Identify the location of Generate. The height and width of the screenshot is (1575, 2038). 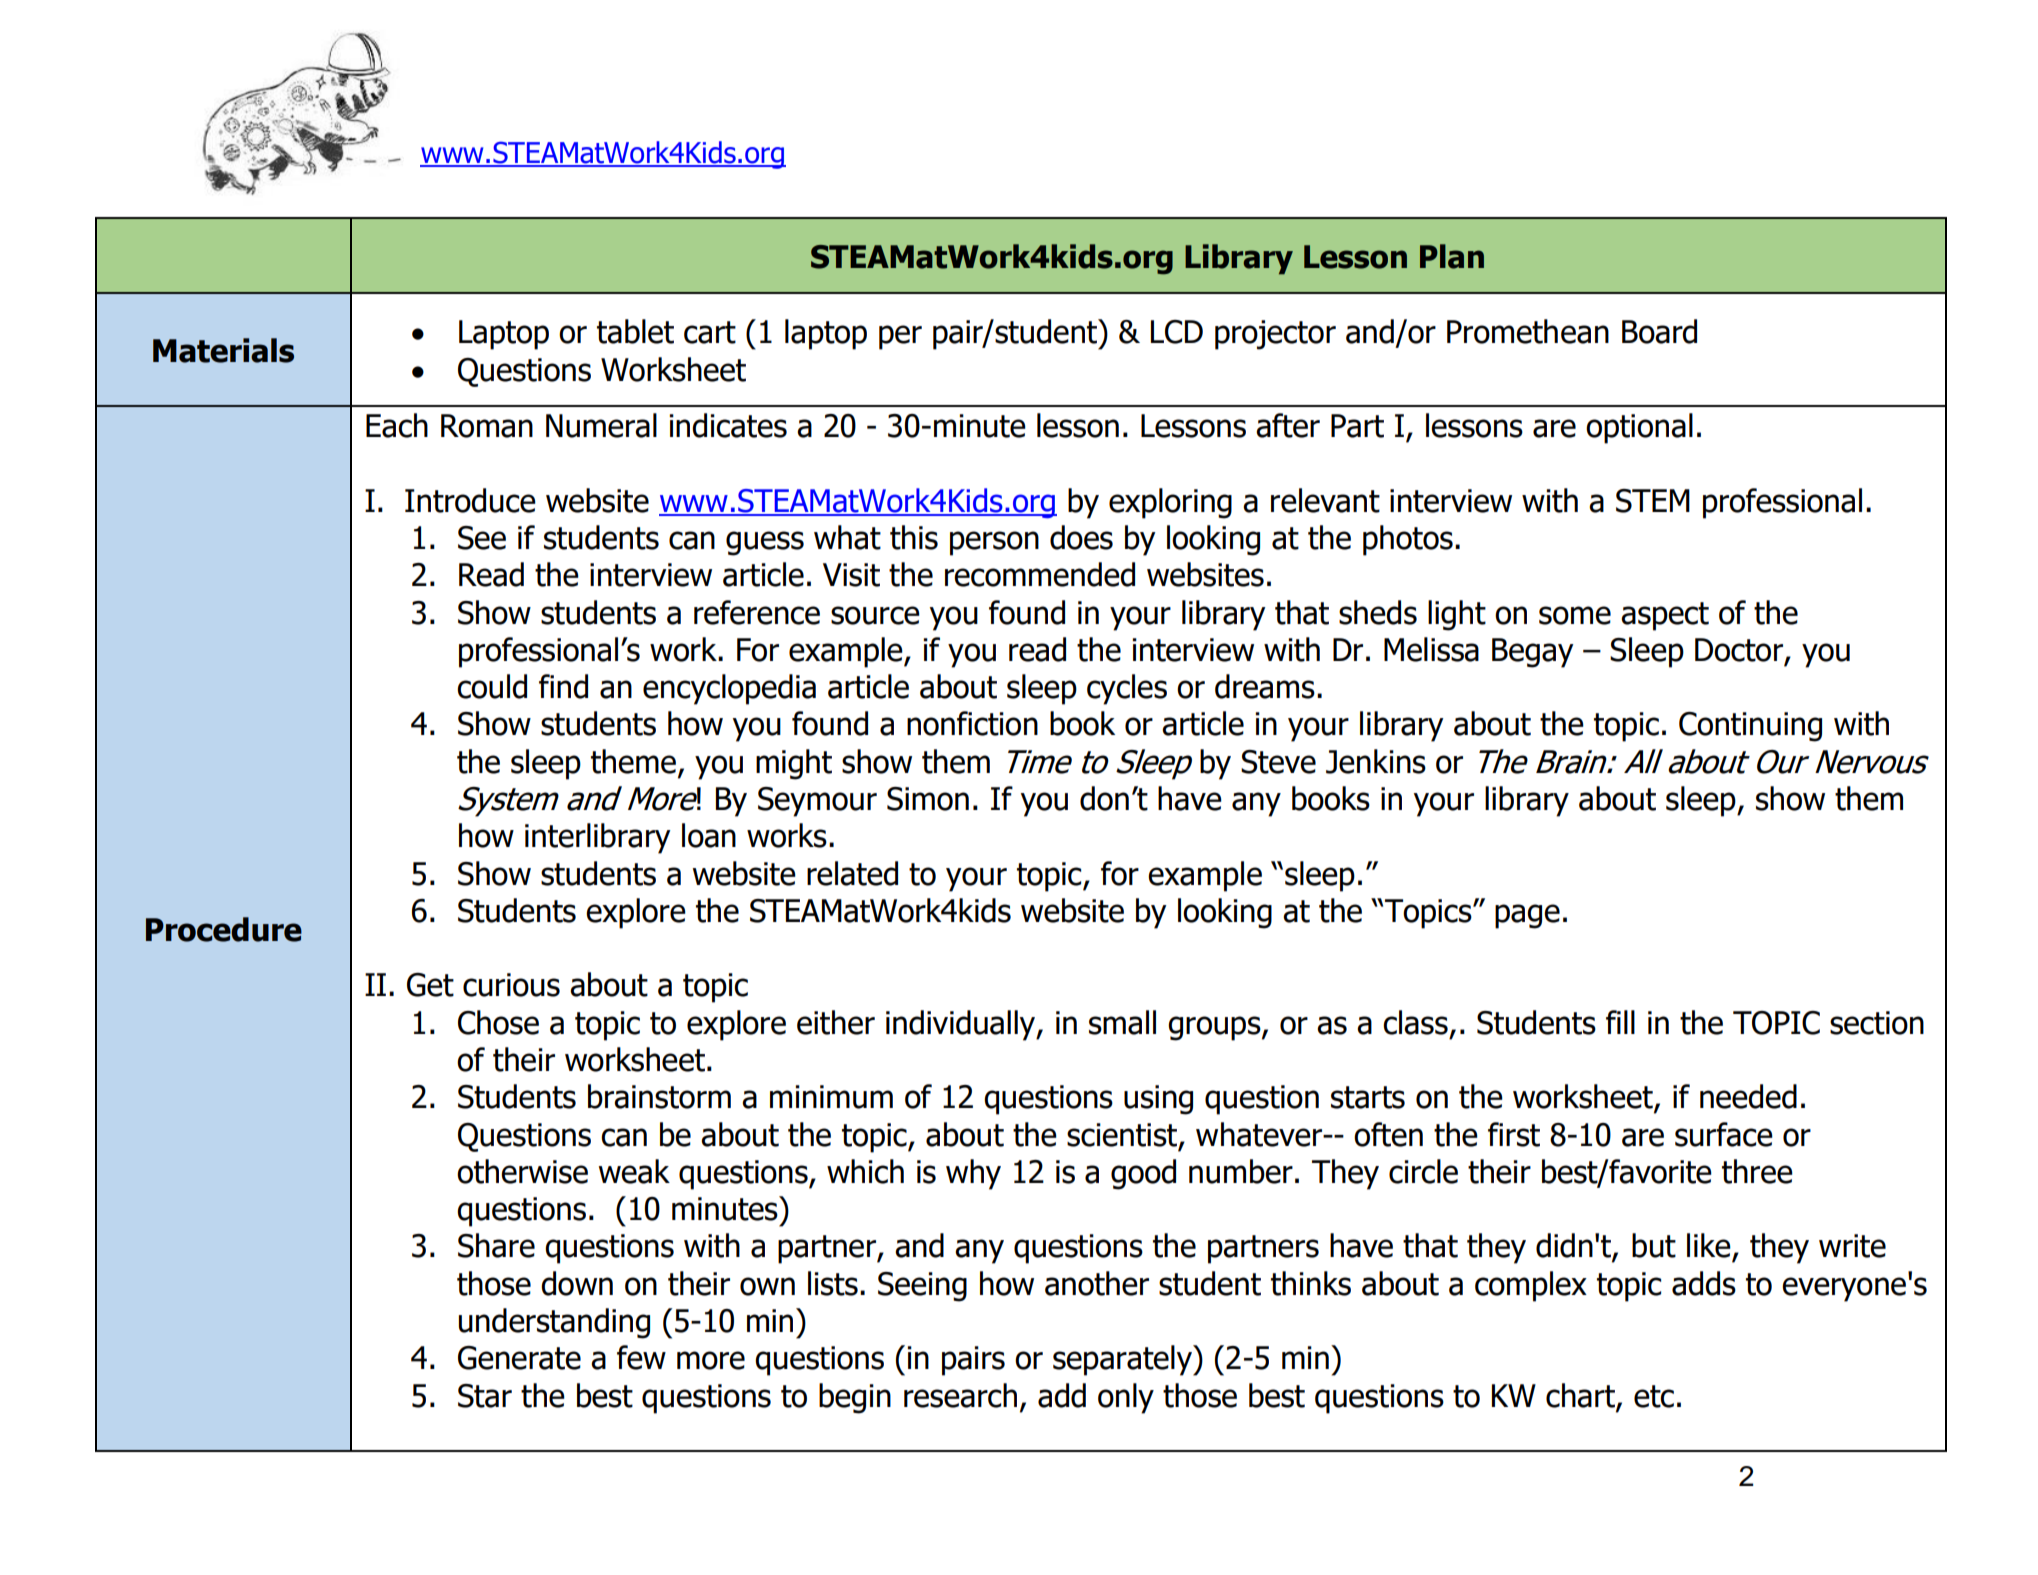
(519, 1358).
